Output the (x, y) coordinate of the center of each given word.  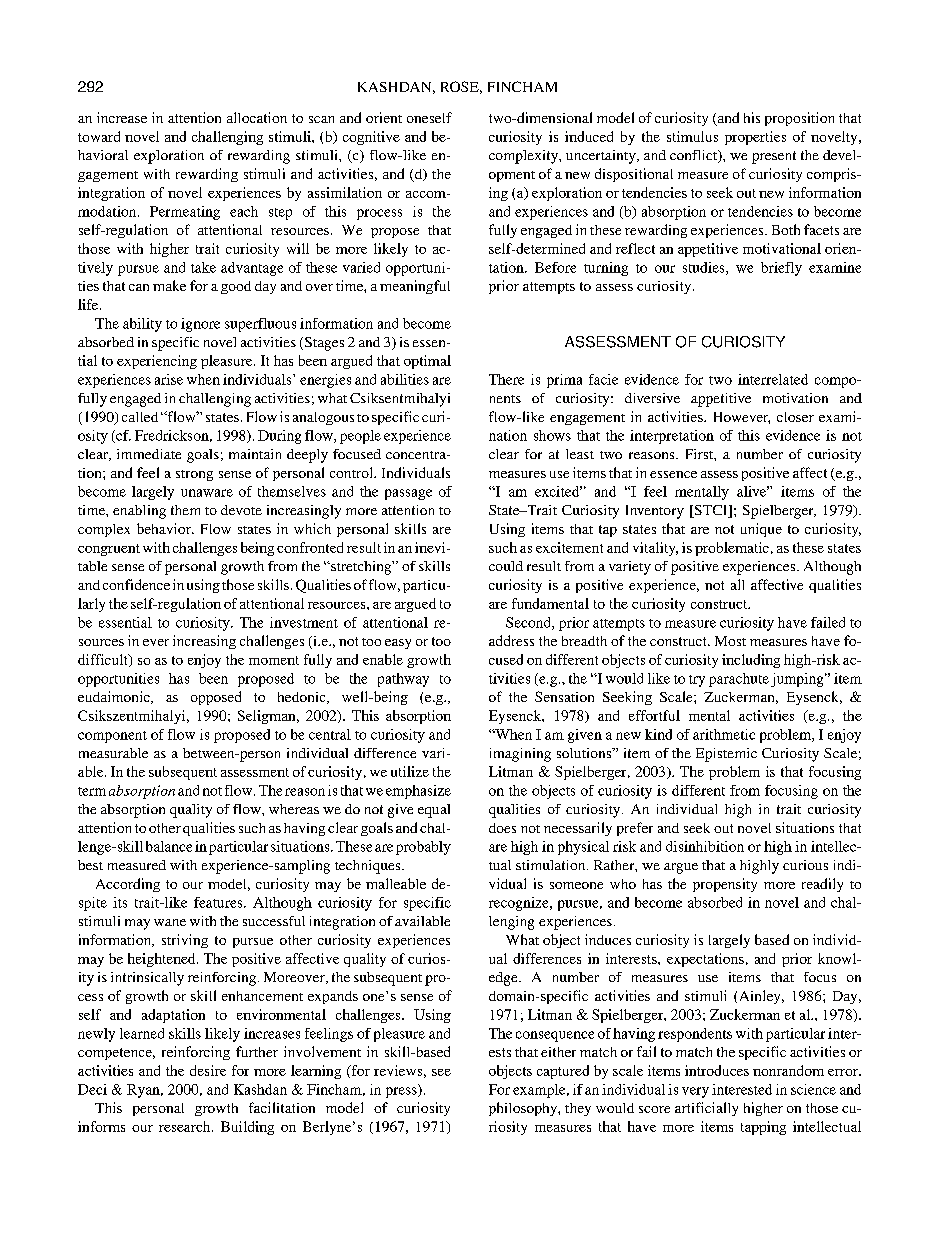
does (502, 828)
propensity (725, 885)
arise (169, 379)
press (402, 1092)
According (128, 885)
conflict (695, 156)
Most (730, 641)
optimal (427, 362)
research (186, 1126)
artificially (706, 1109)
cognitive (371, 138)
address (511, 640)
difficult (104, 660)
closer (795, 417)
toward (99, 136)
